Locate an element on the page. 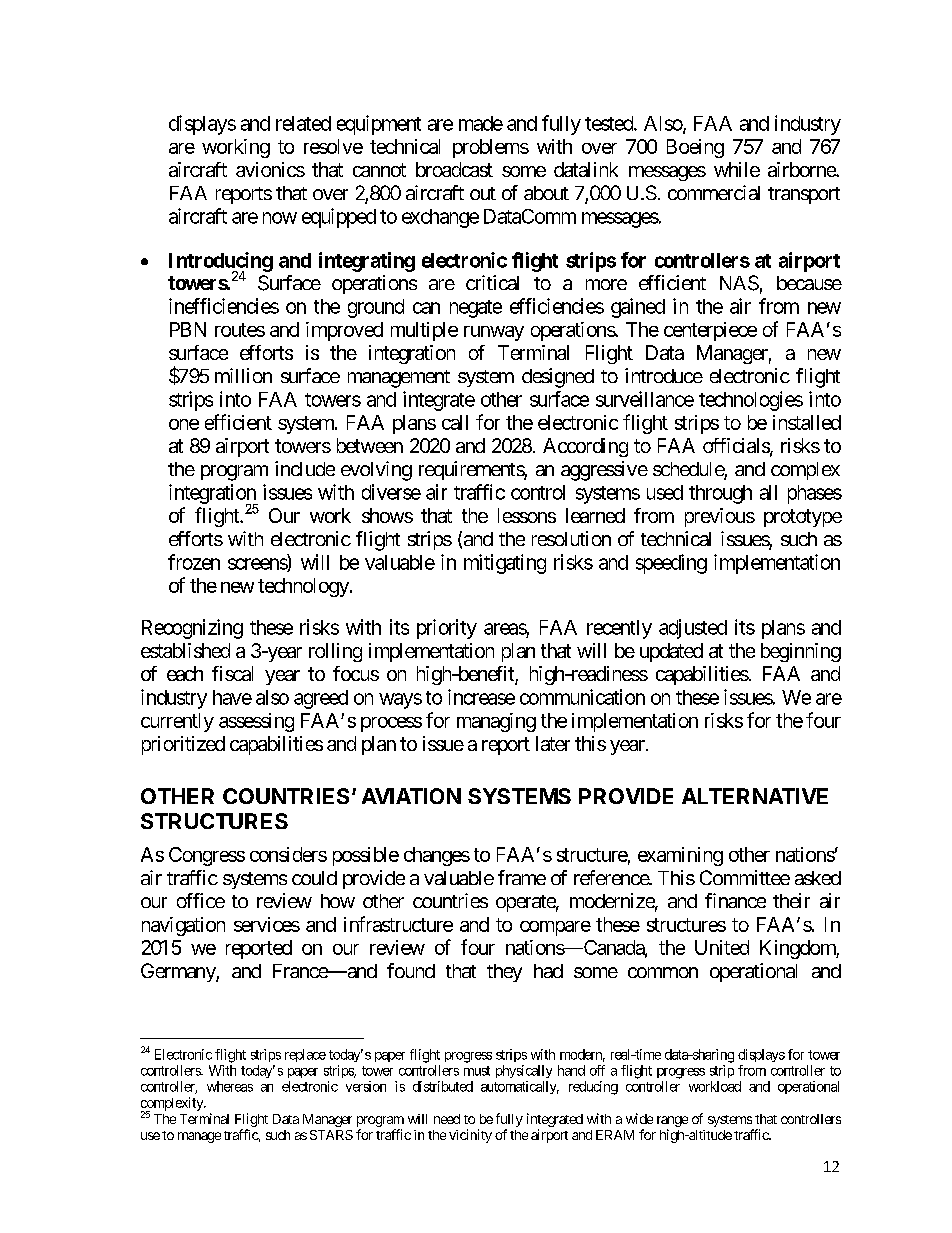 This document has height=1233, width=952. whereas is located at coordinates (230, 1086).
